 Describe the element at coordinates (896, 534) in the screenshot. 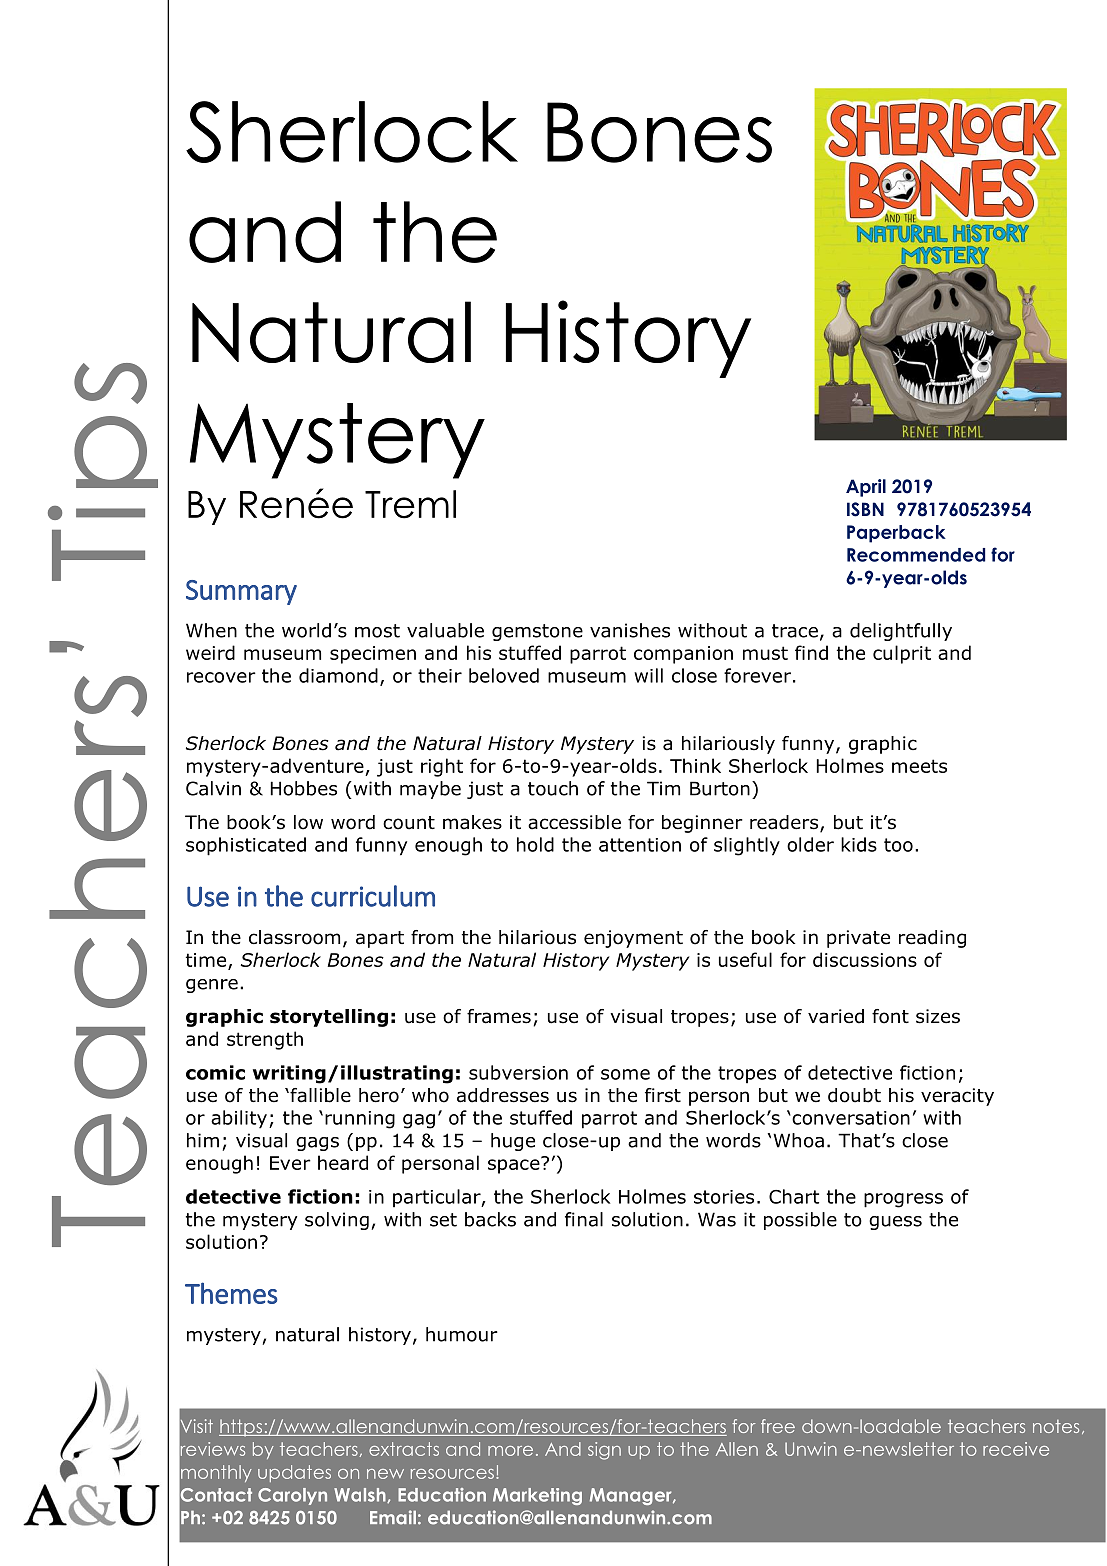

I see `Paperback` at that location.
